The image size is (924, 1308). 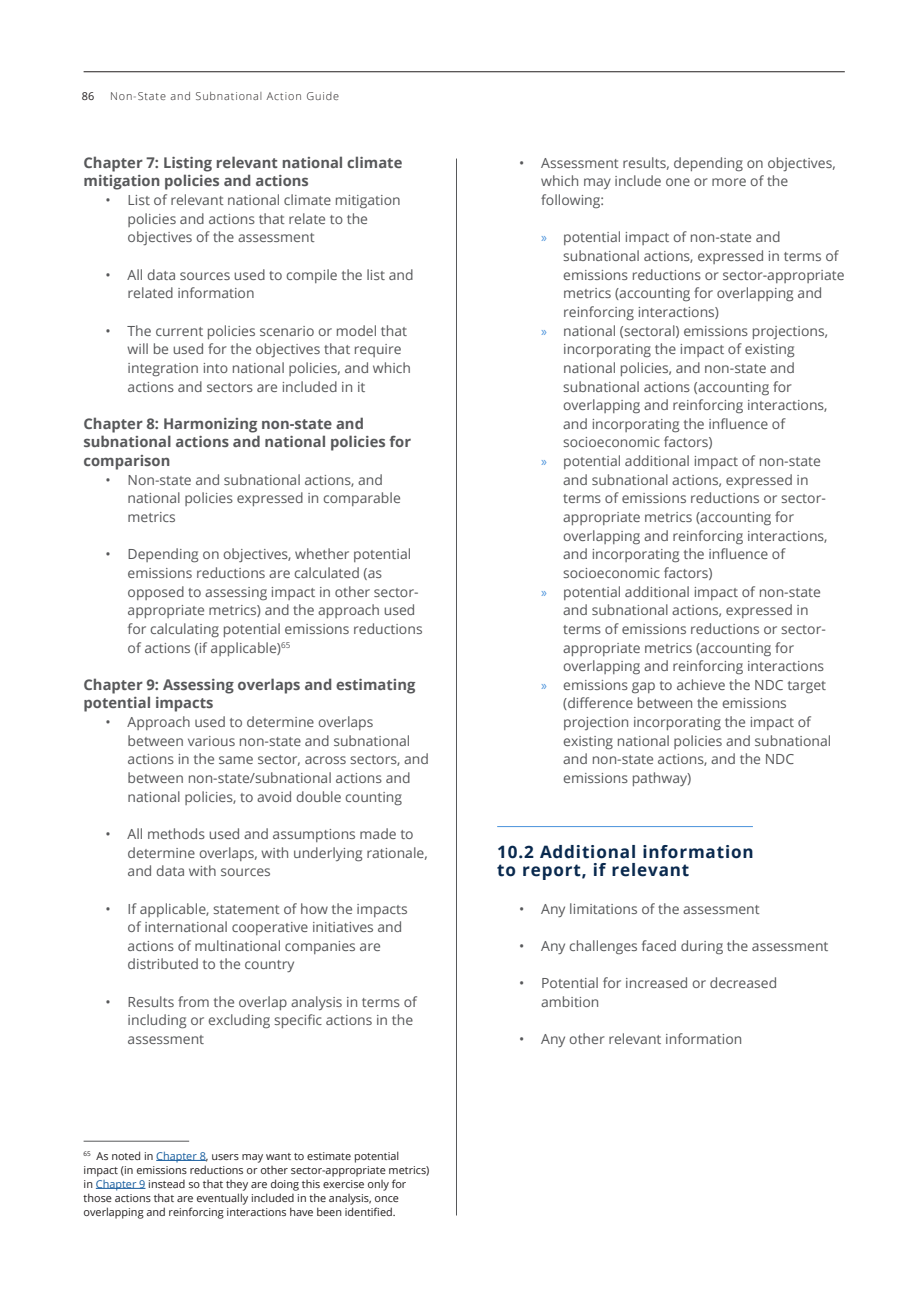 What do you see at coordinates (729, 182) in the image?
I see `more` at bounding box center [729, 182].
